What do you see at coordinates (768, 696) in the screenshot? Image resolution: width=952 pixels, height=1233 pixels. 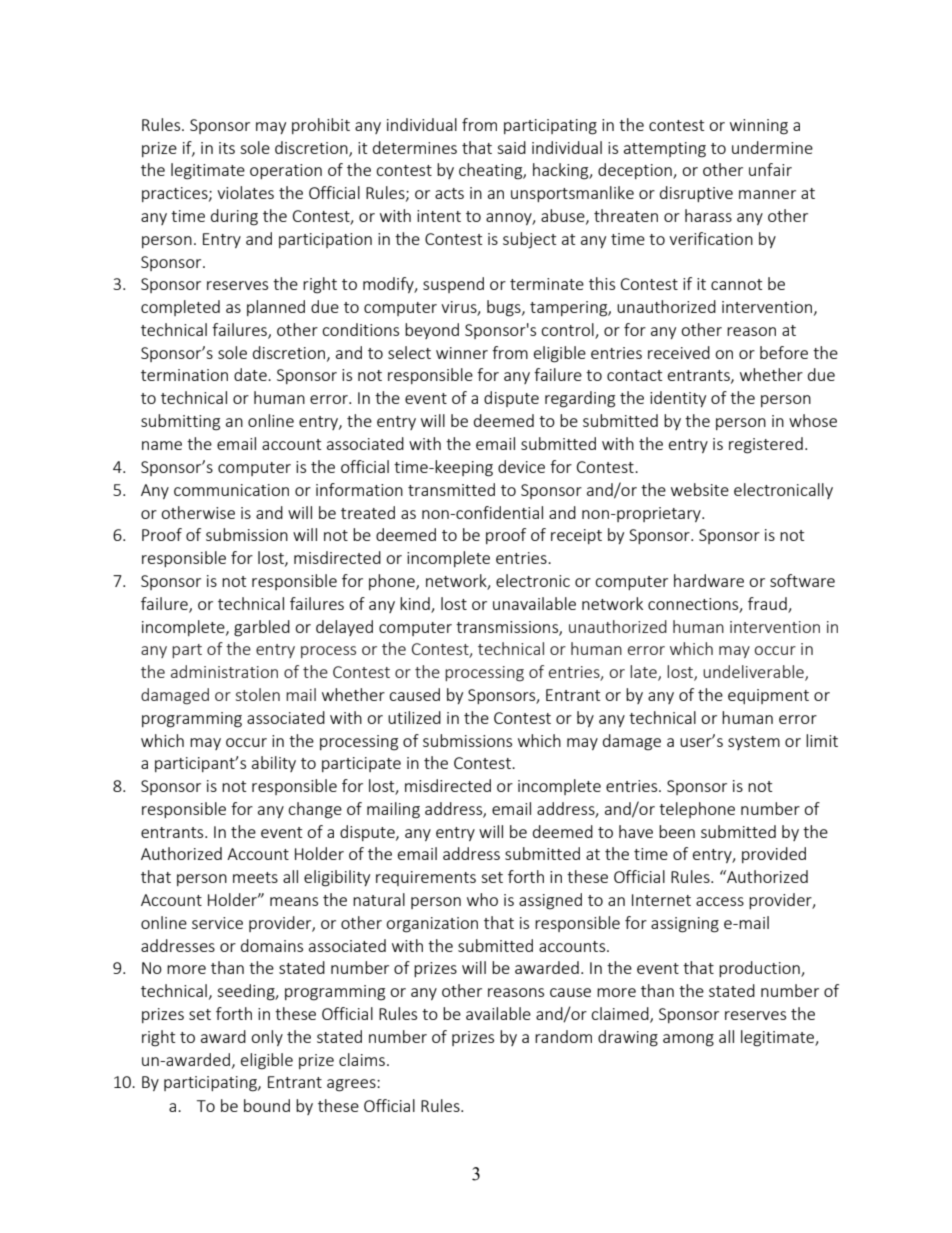 I see `equipment` at bounding box center [768, 696].
